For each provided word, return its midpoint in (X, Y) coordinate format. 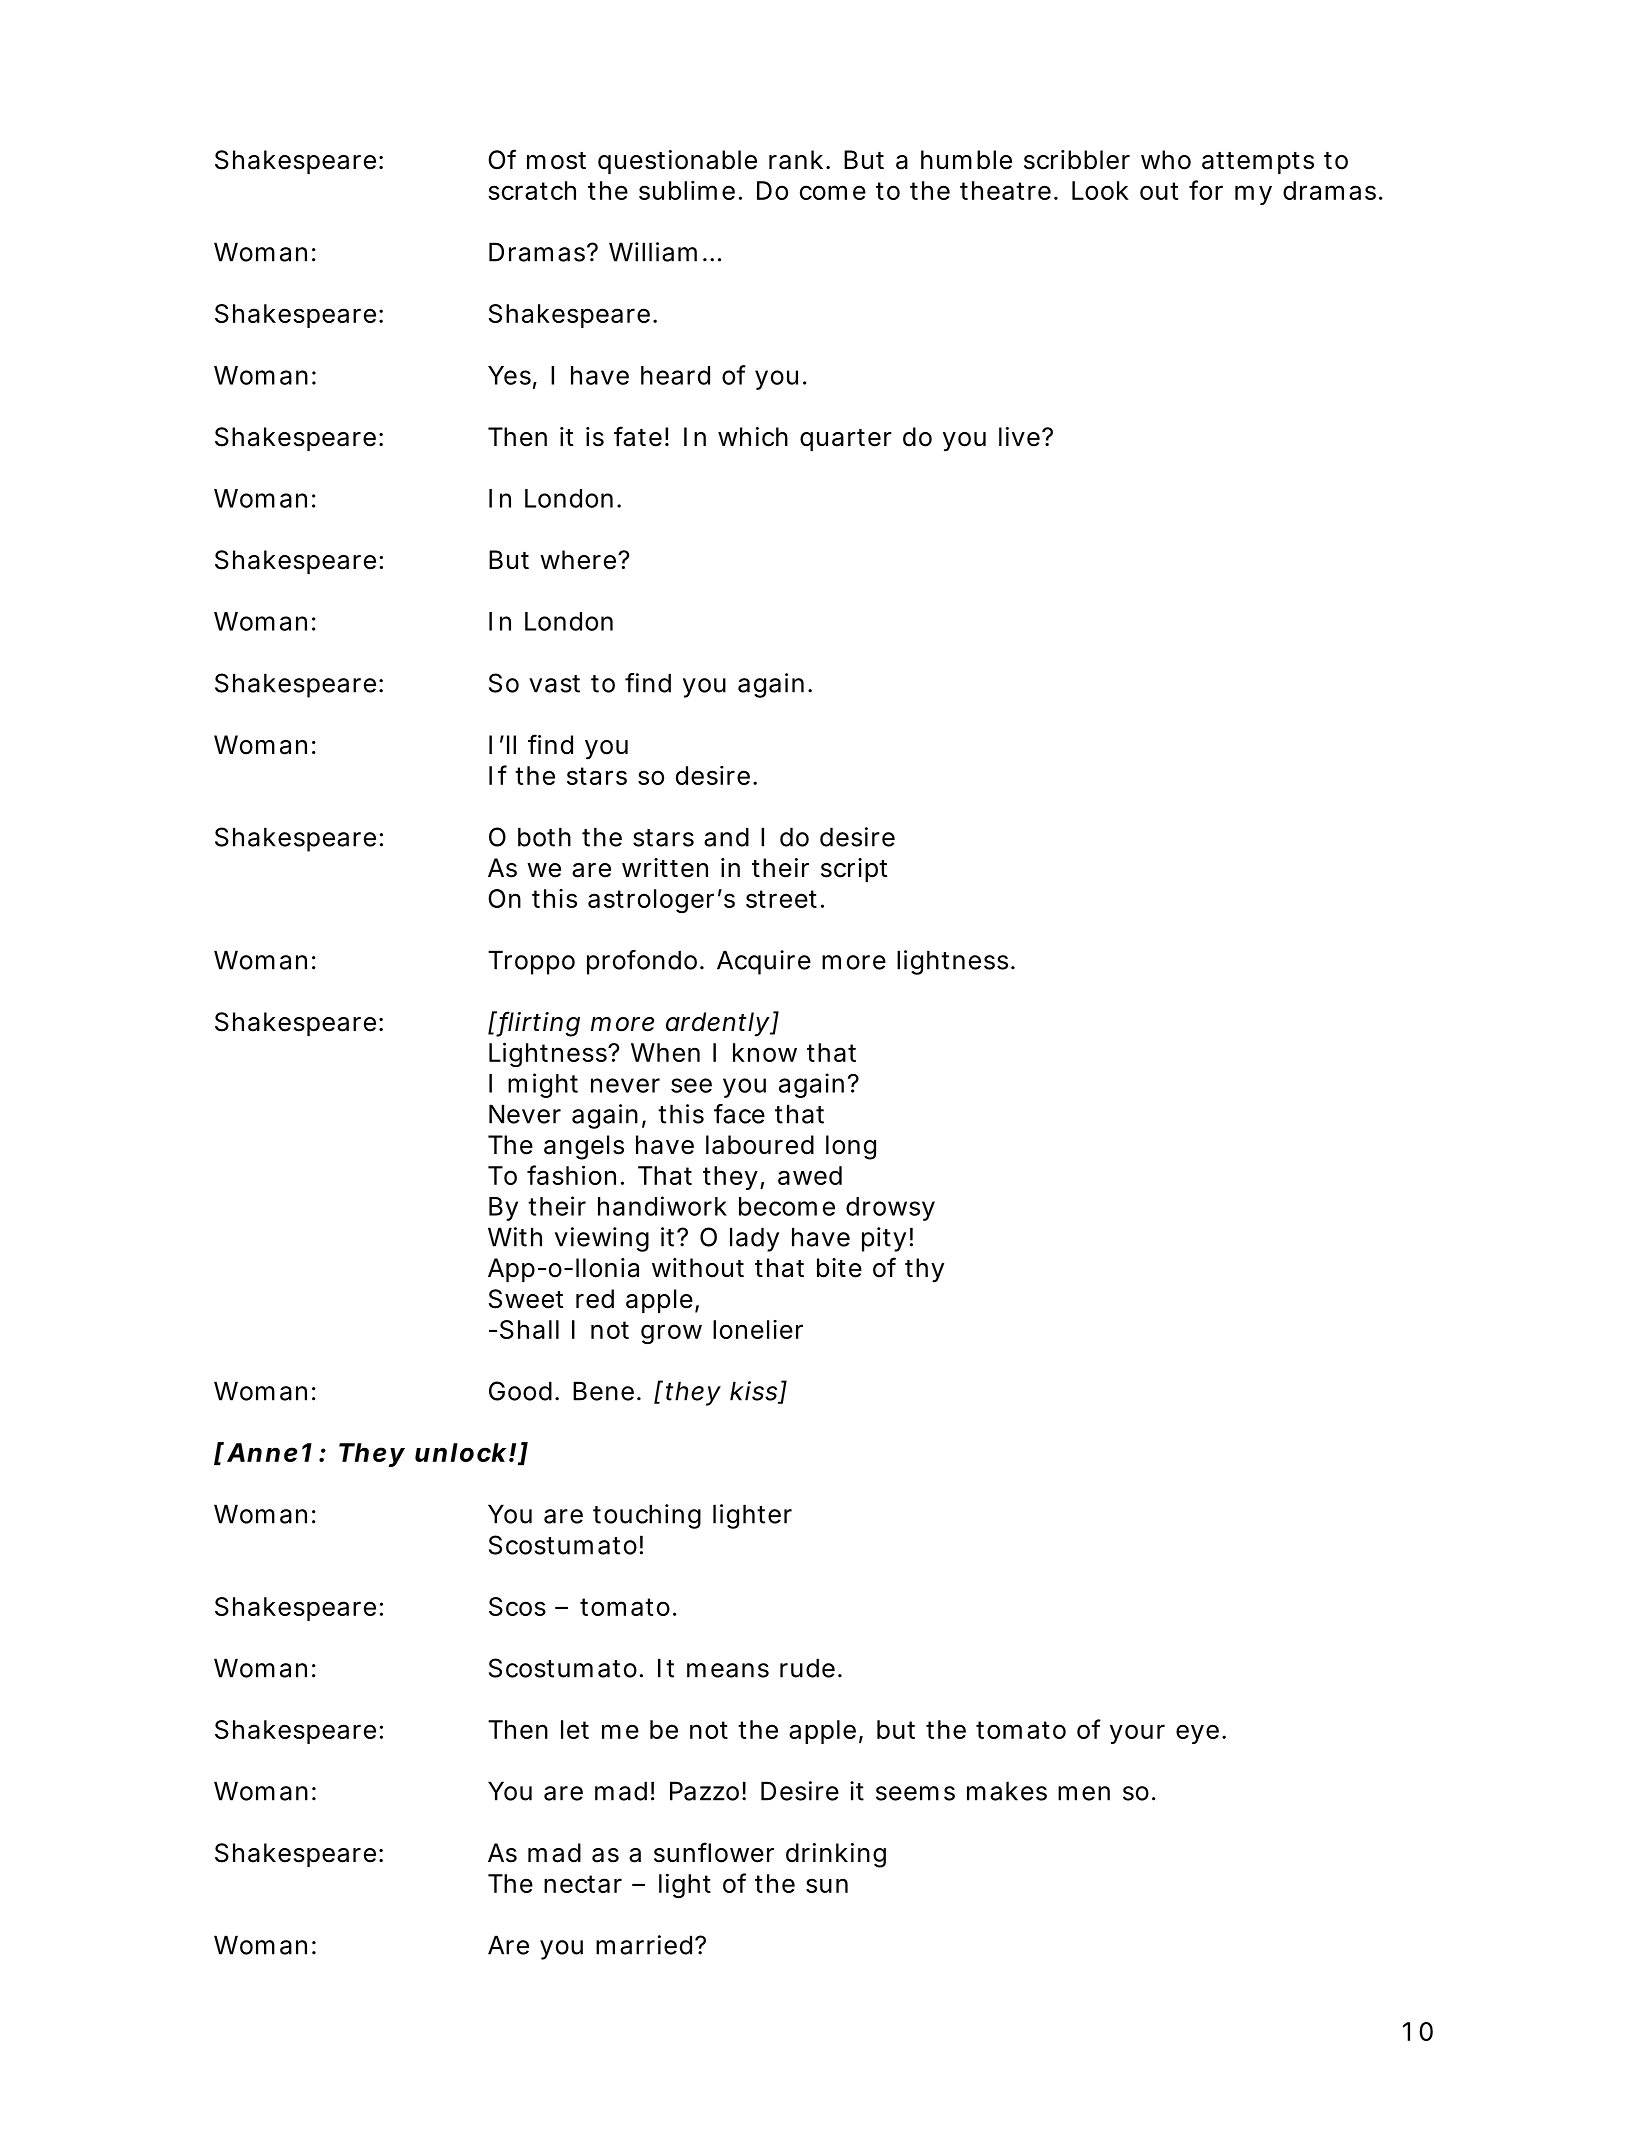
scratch (532, 190)
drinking (836, 1855)
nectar (583, 1884)
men (1084, 1793)
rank (796, 160)
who (1166, 160)
